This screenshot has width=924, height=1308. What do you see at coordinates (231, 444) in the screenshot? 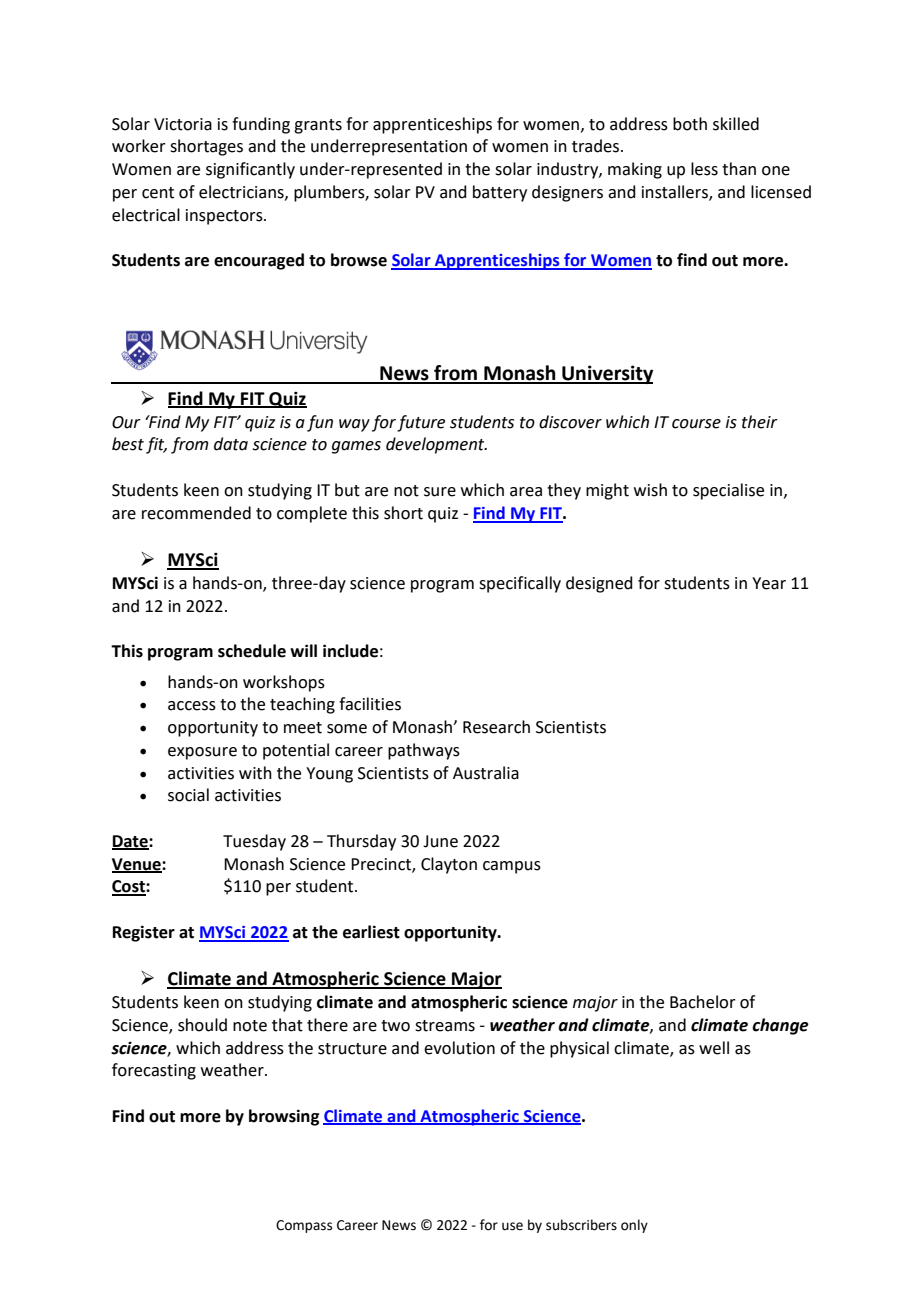
I see `data` at bounding box center [231, 444].
